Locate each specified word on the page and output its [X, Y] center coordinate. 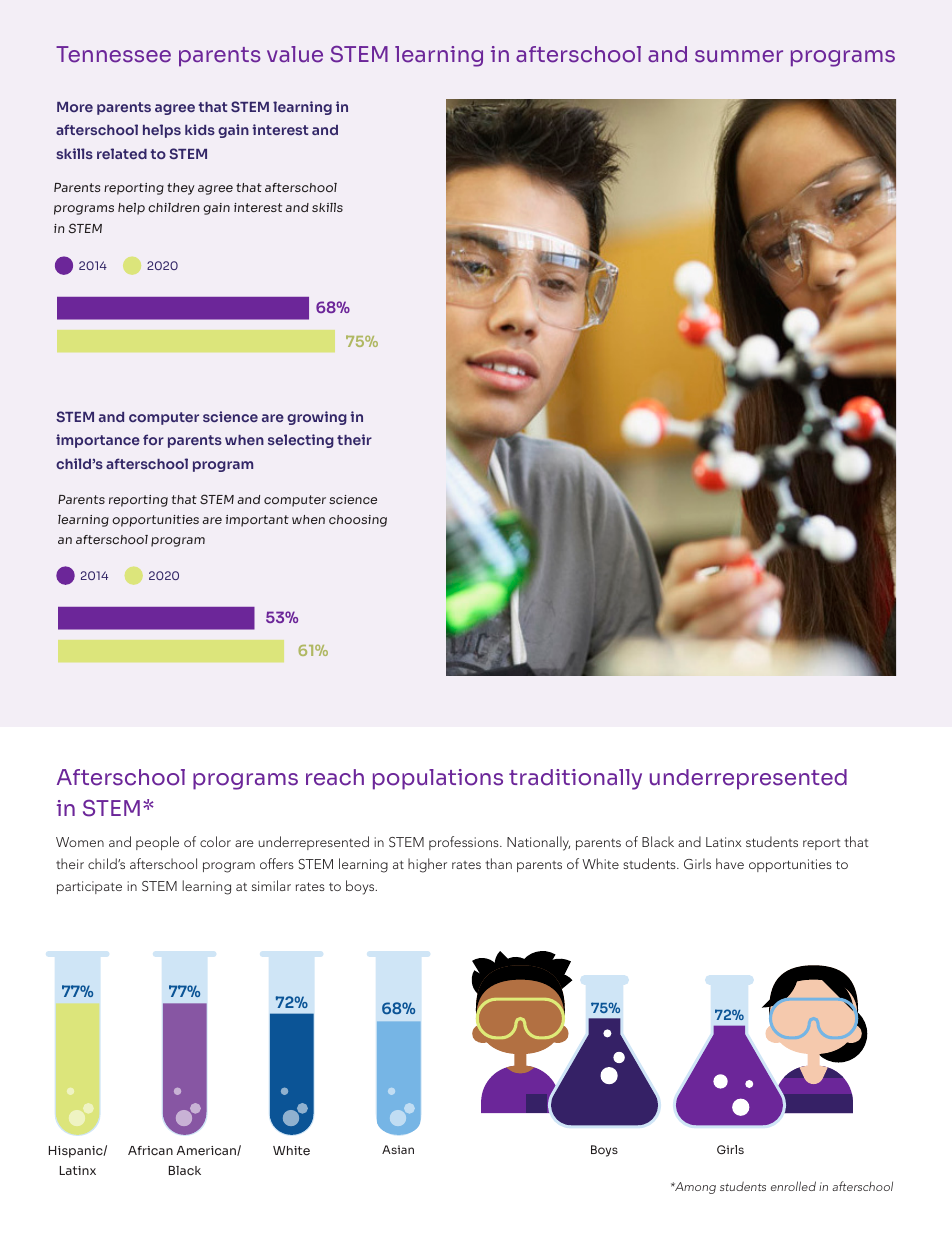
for [153, 439]
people [157, 843]
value [295, 54]
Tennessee [113, 54]
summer [739, 56]
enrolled [793, 1186]
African [150, 1150]
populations [438, 779]
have [730, 863]
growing [317, 418]
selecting [301, 441]
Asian [398, 1149]
